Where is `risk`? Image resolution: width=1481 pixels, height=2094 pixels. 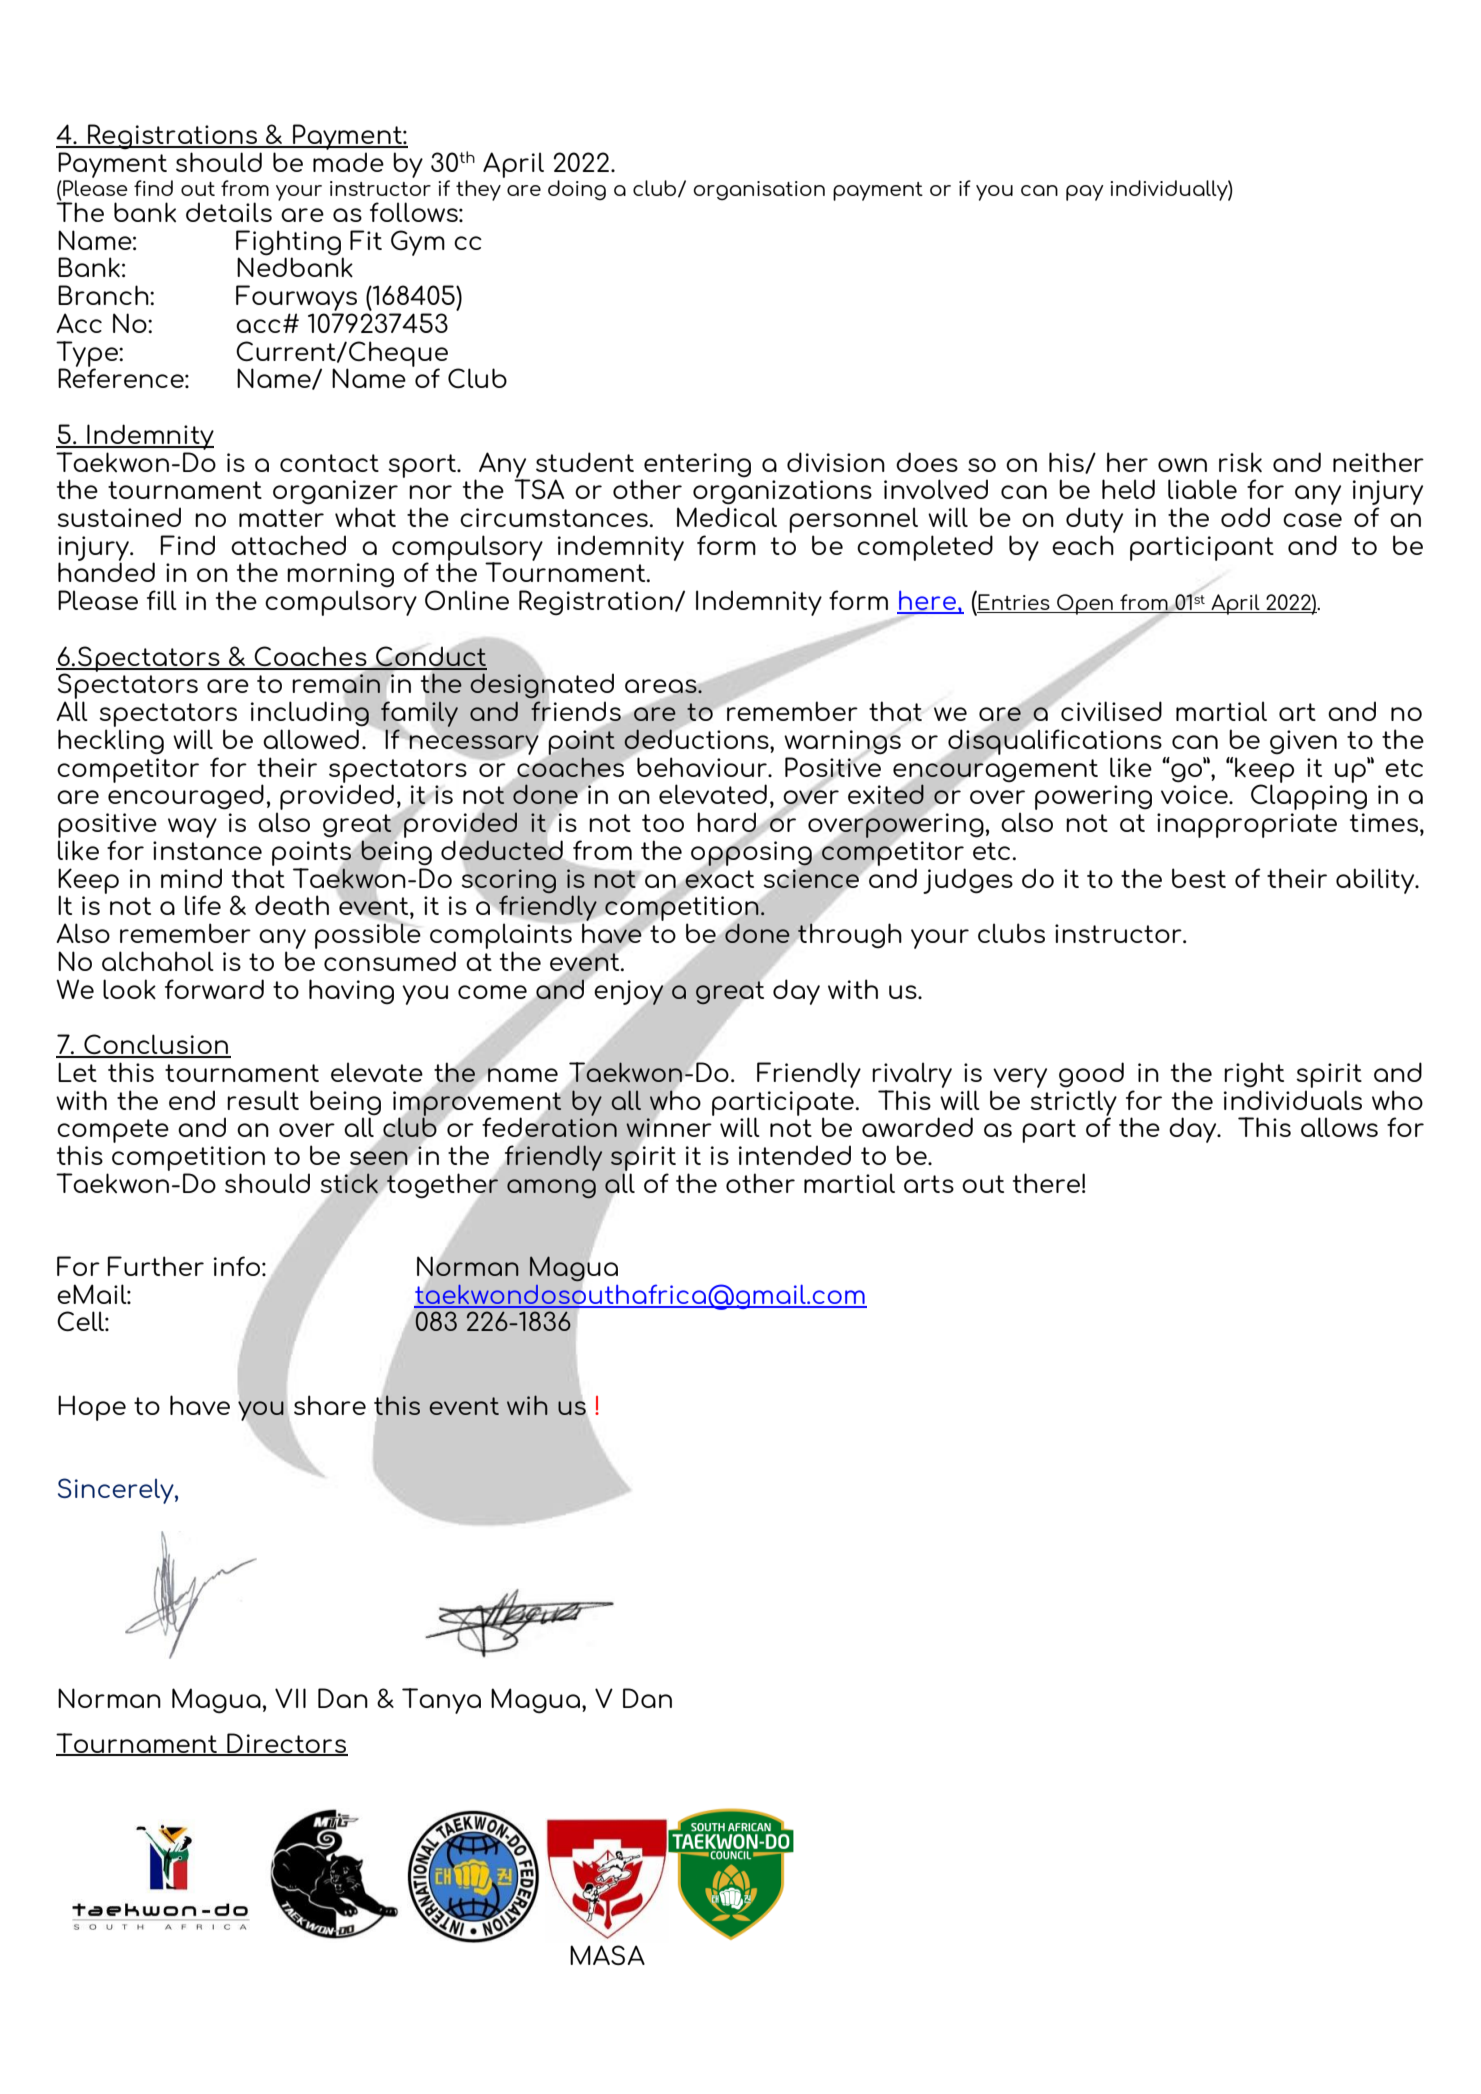
risk is located at coordinates (1240, 462).
